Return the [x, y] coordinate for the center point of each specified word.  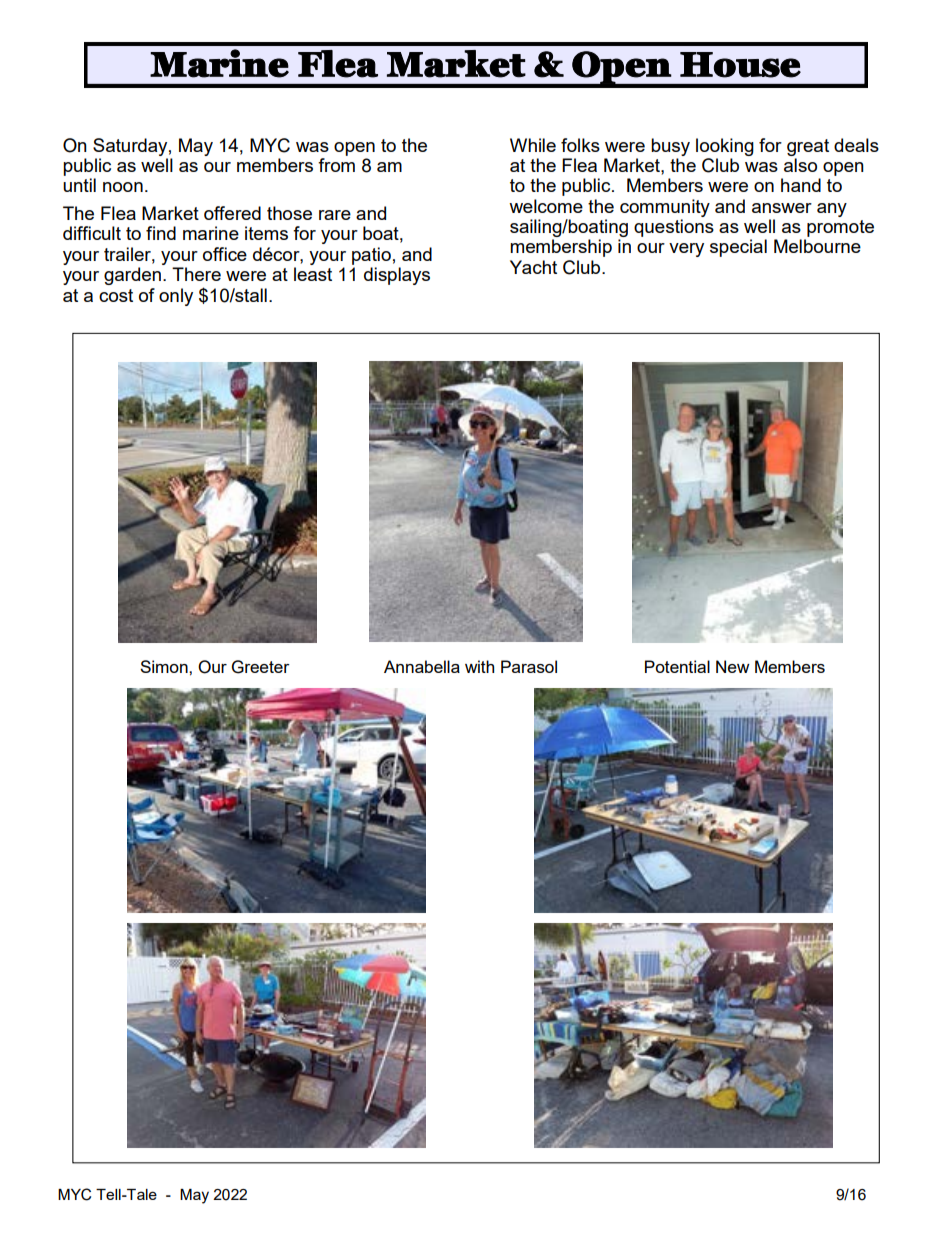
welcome [546, 206]
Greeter [261, 667]
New [733, 666]
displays [397, 276]
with [479, 666]
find [161, 233]
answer [782, 208]
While [533, 145]
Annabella [422, 666]
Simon [165, 666]
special [738, 248]
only [176, 297]
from [336, 165]
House [740, 65]
